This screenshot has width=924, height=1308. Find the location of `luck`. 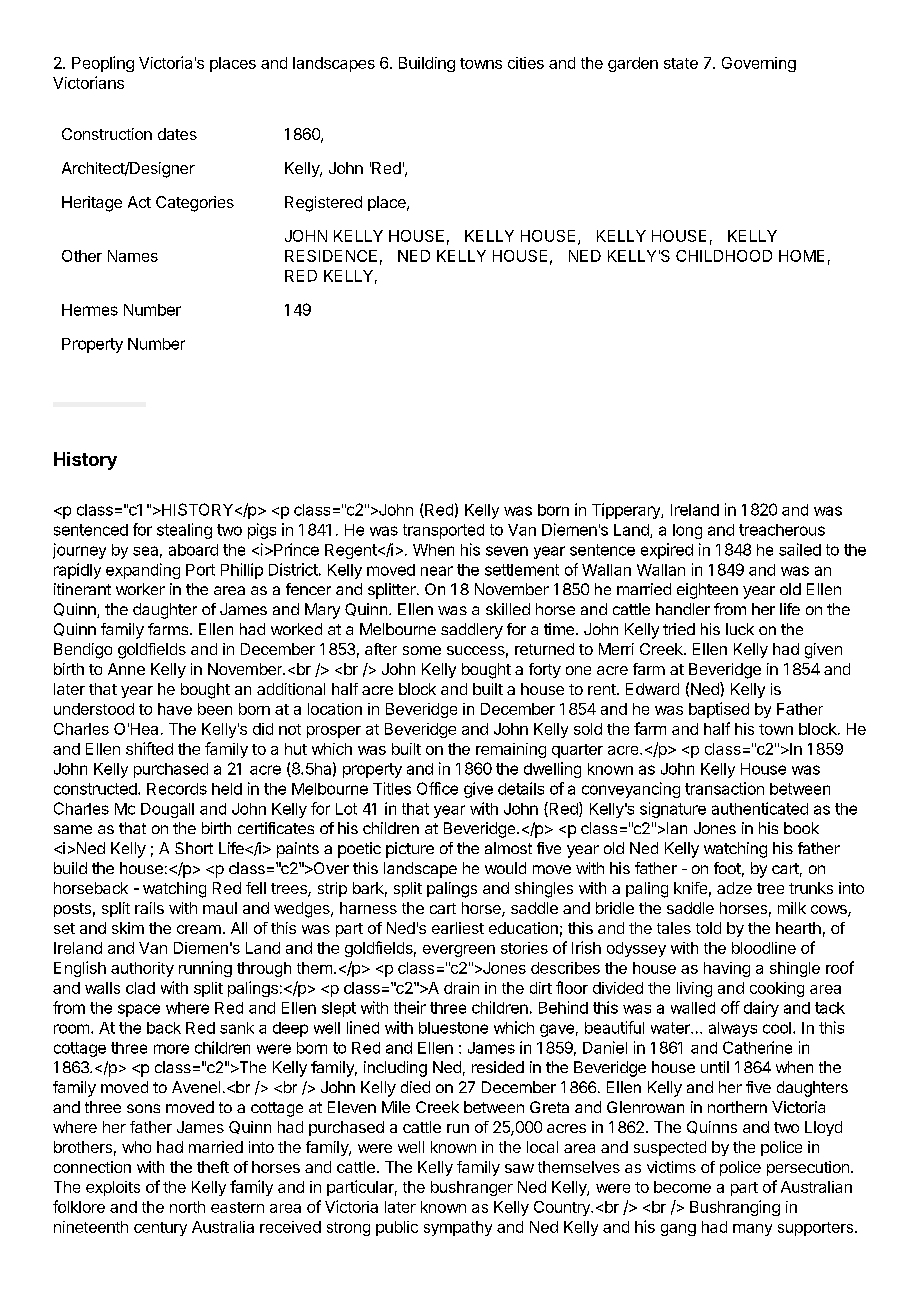

luck is located at coordinates (740, 629).
